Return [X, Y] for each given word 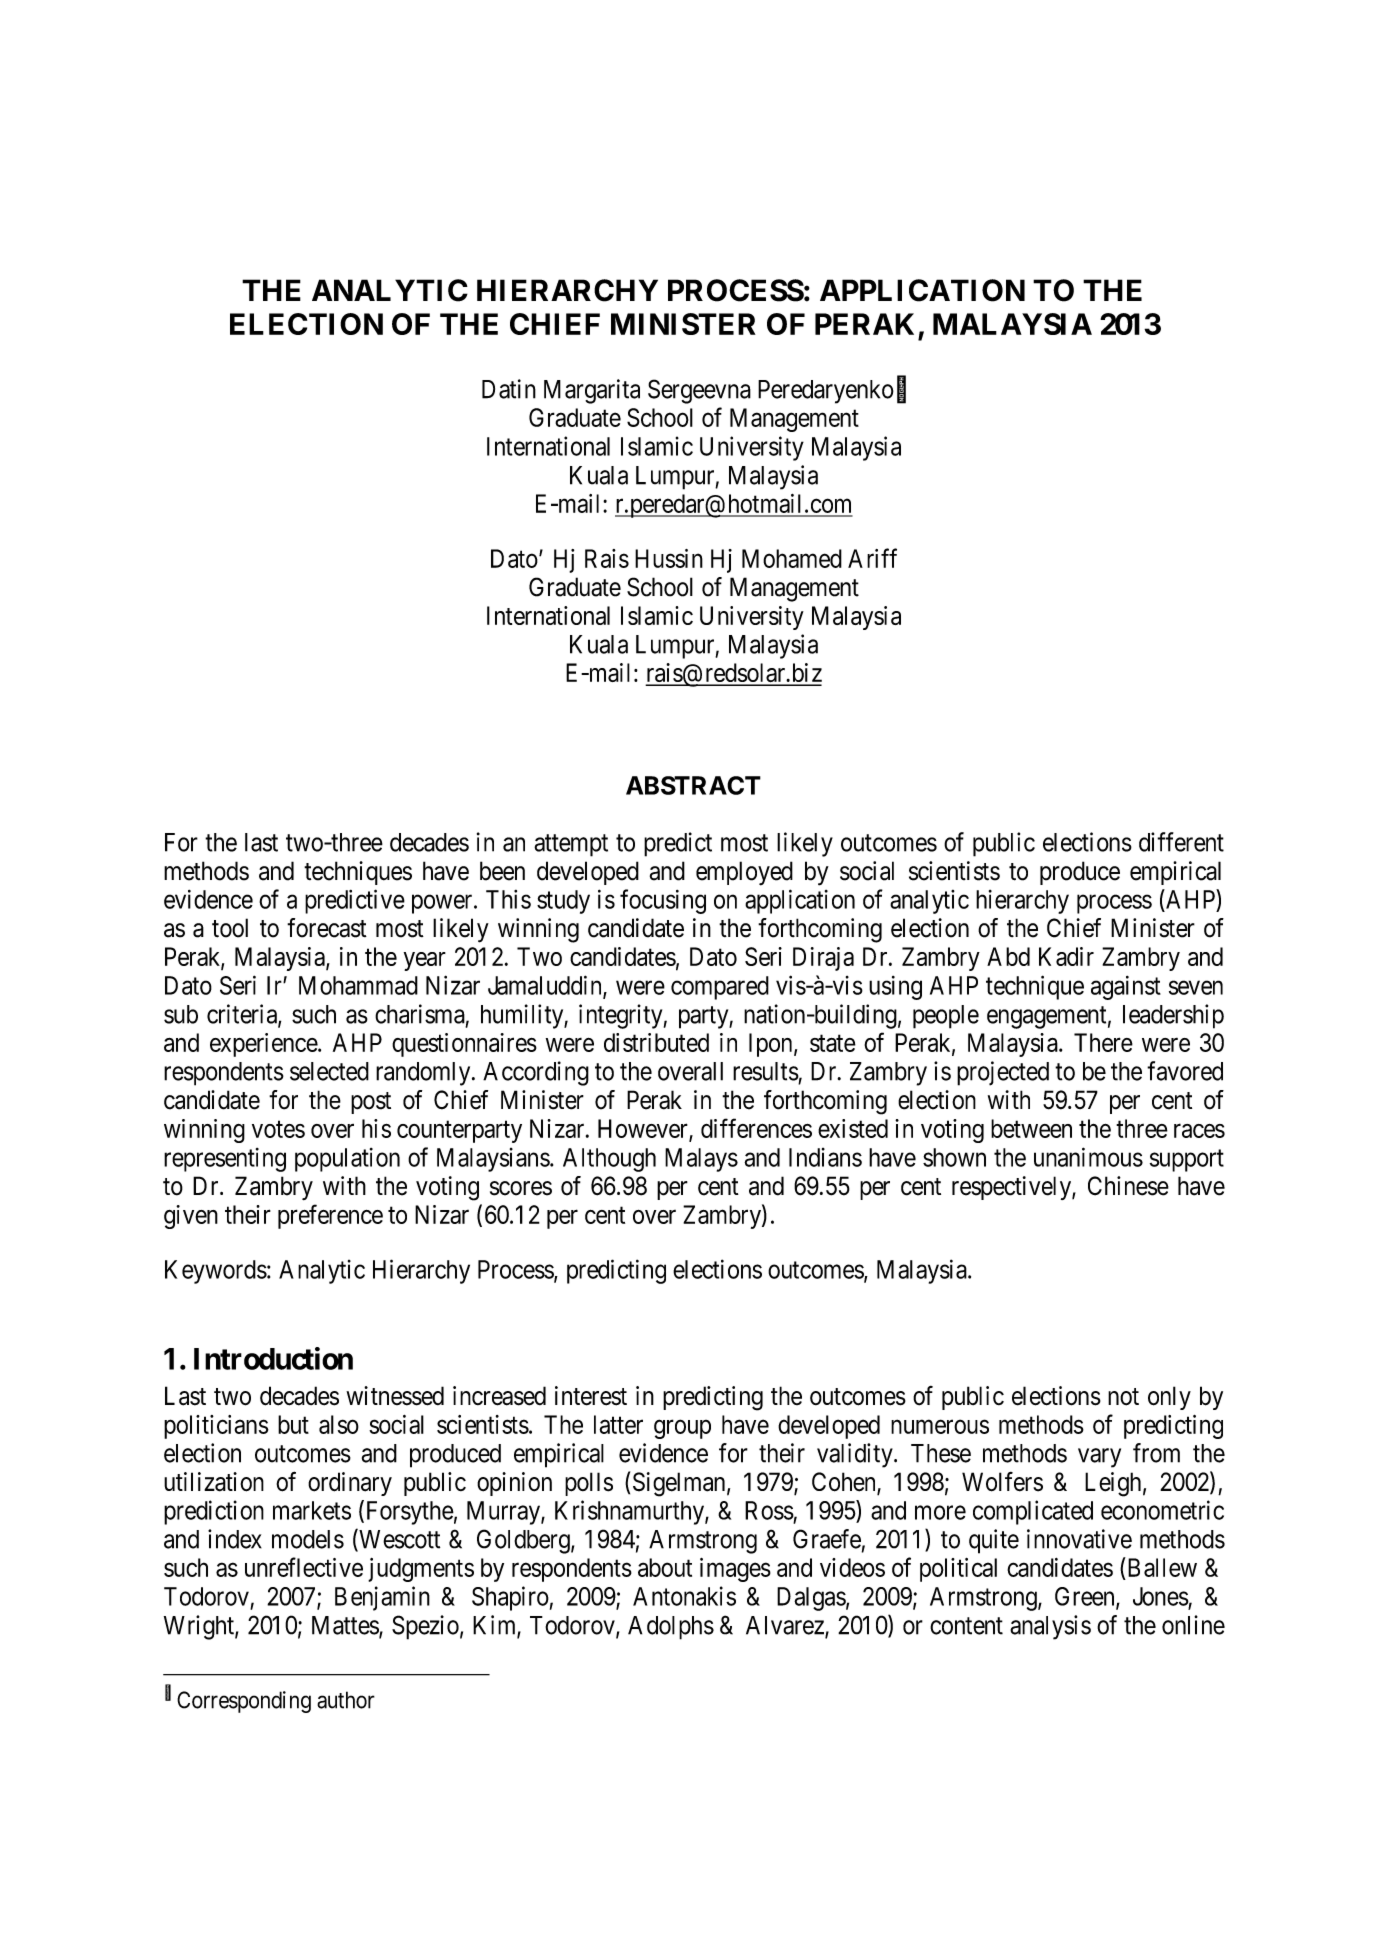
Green [1086, 1597]
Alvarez [786, 1626]
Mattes [346, 1626]
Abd [1008, 956]
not [1123, 1397]
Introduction [273, 1358]
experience [264, 1045]
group [682, 1429]
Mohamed [792, 558]
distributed [656, 1042]
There [1103, 1042]
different [1181, 842]
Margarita [592, 391]
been [502, 871]
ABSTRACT [693, 785]
